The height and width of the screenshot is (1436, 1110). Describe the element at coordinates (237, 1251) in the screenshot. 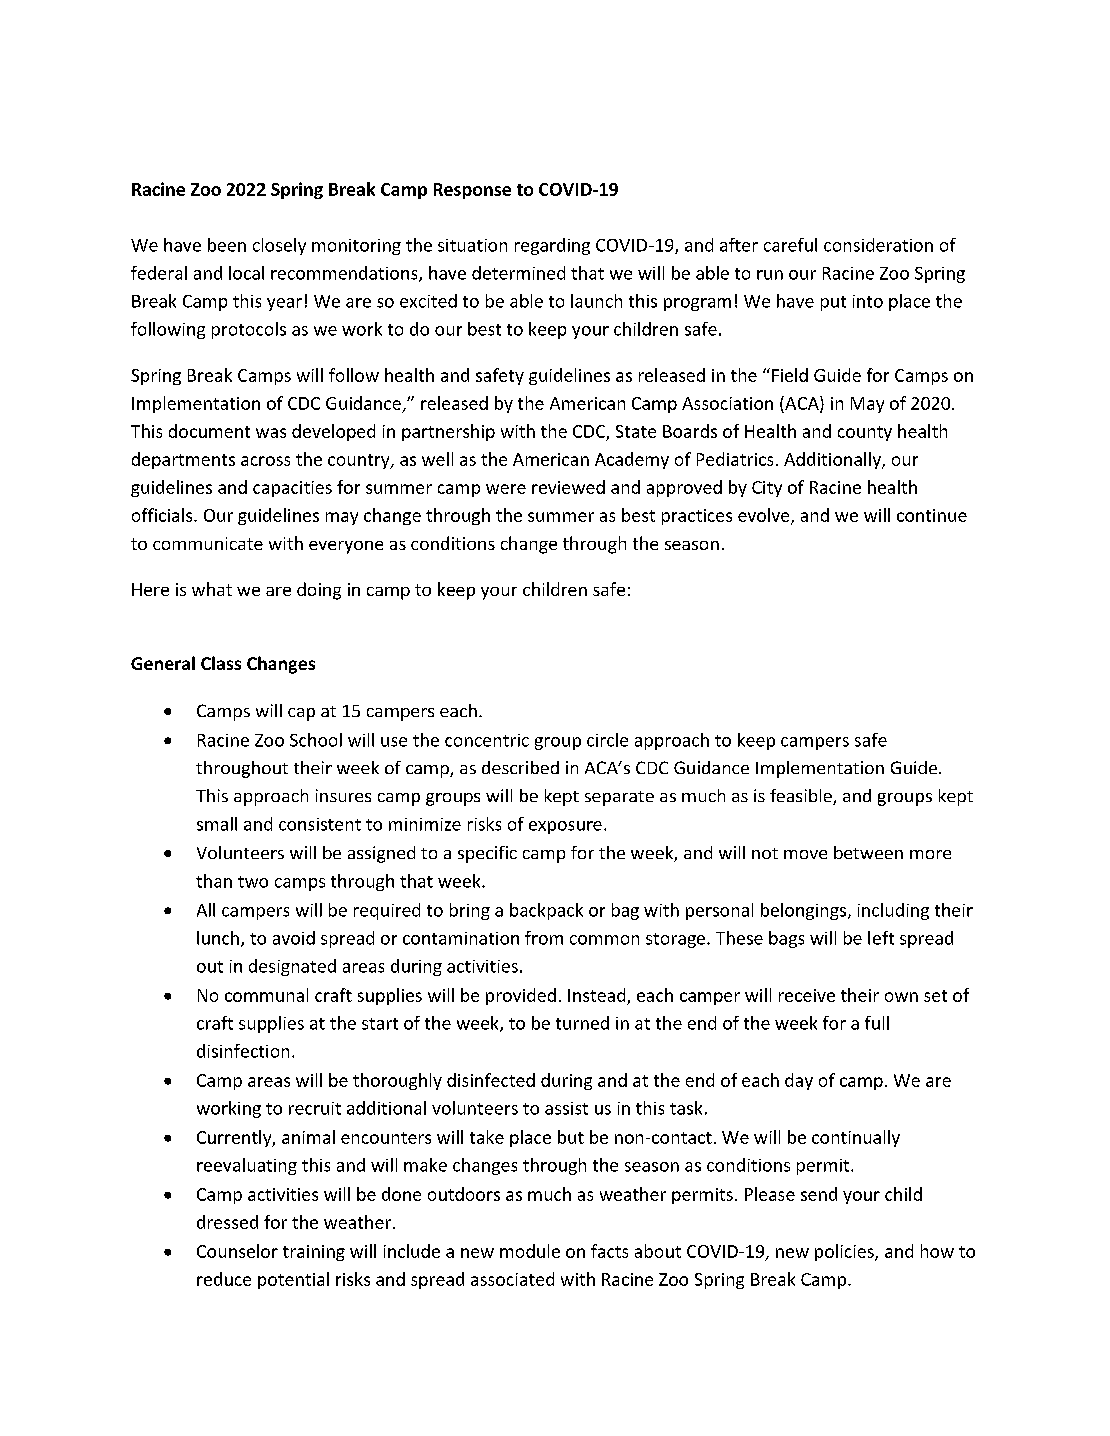

I see `Counselor` at that location.
